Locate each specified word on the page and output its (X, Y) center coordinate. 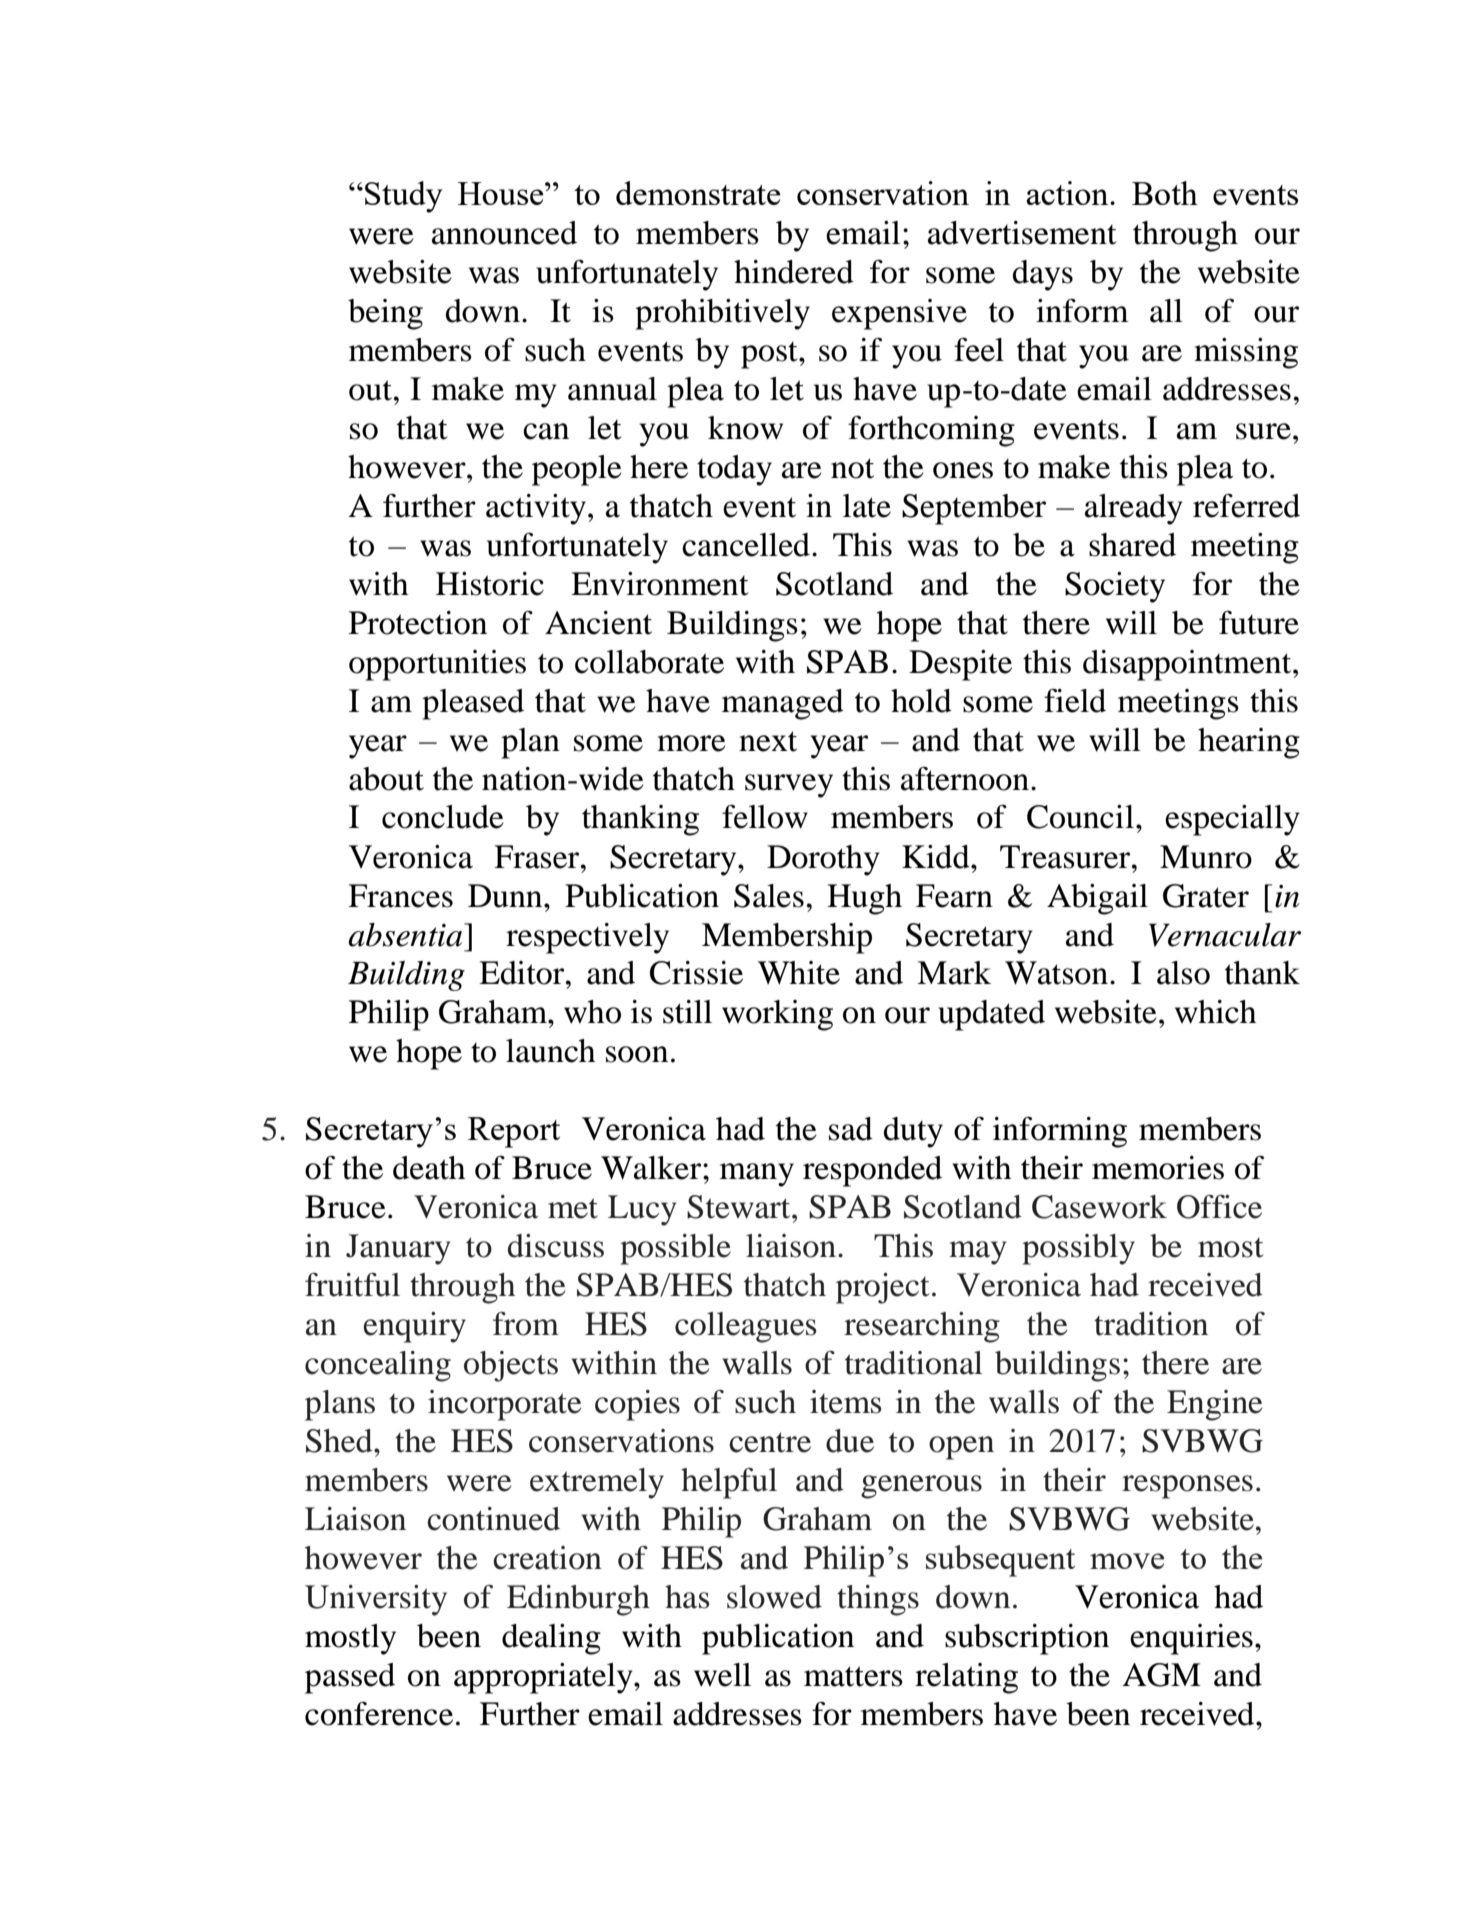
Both (1165, 193)
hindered (794, 272)
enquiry (414, 1327)
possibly (1078, 1249)
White (799, 973)
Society (1115, 587)
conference (379, 1713)
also (1183, 973)
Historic (490, 584)
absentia (406, 935)
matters (853, 1676)
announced (504, 233)
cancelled (746, 545)
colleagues (746, 1327)
